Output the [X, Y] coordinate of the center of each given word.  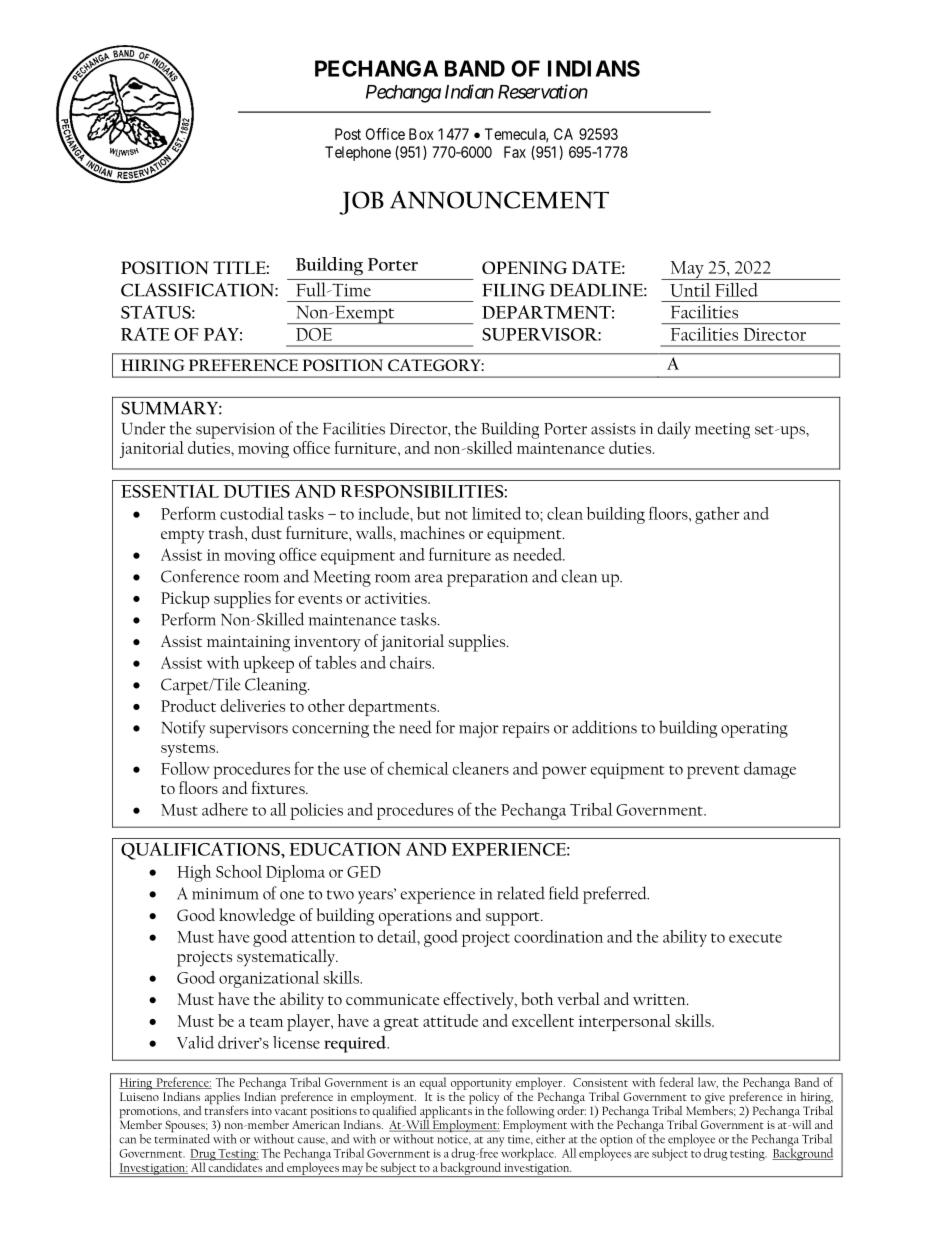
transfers [227, 1109]
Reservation [543, 91]
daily [674, 430]
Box [421, 134]
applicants [445, 1112]
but [429, 513]
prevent [713, 772]
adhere [225, 809]
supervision [235, 431]
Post [348, 134]
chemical [418, 768]
